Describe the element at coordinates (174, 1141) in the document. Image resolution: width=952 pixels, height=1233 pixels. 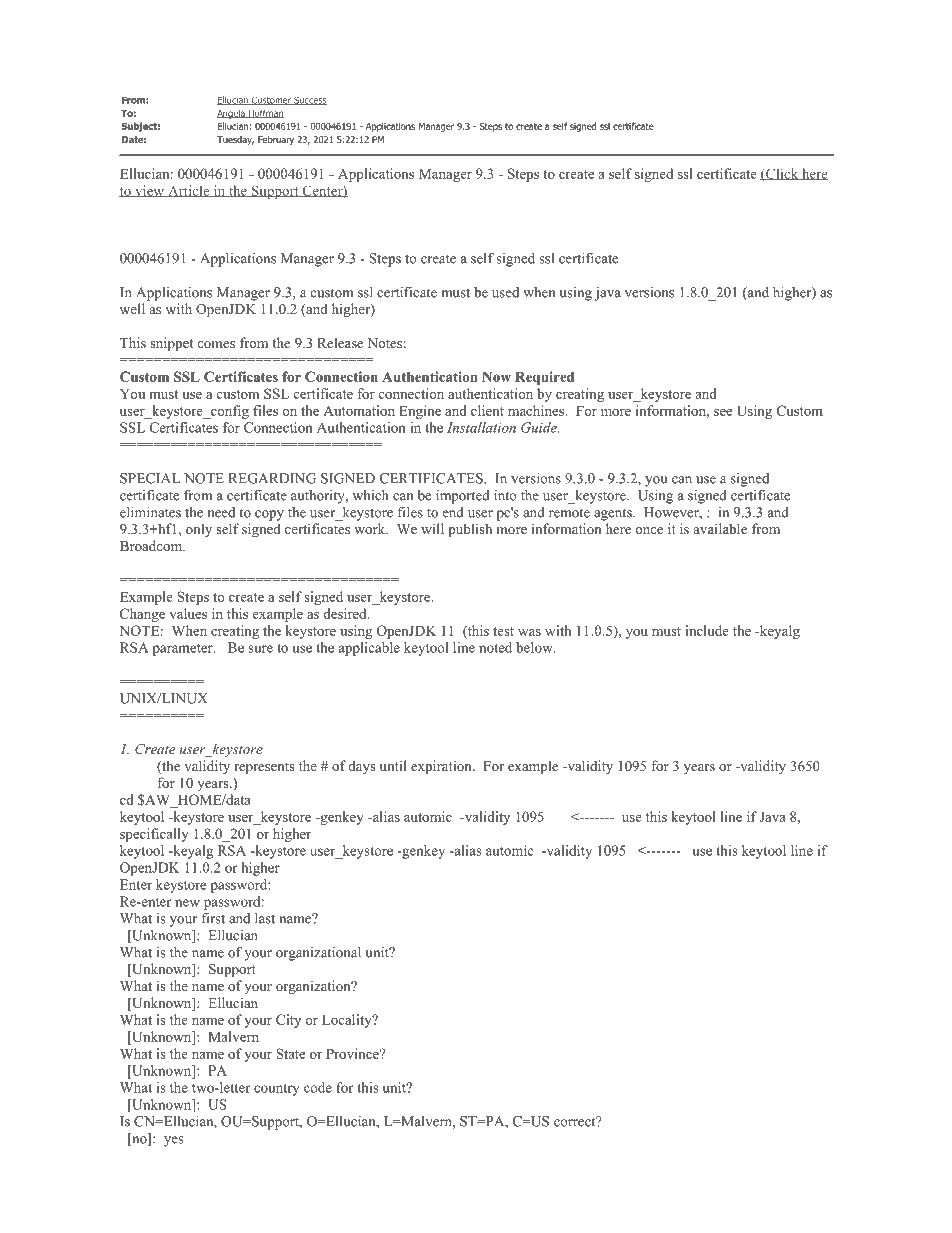
I see `yes` at that location.
